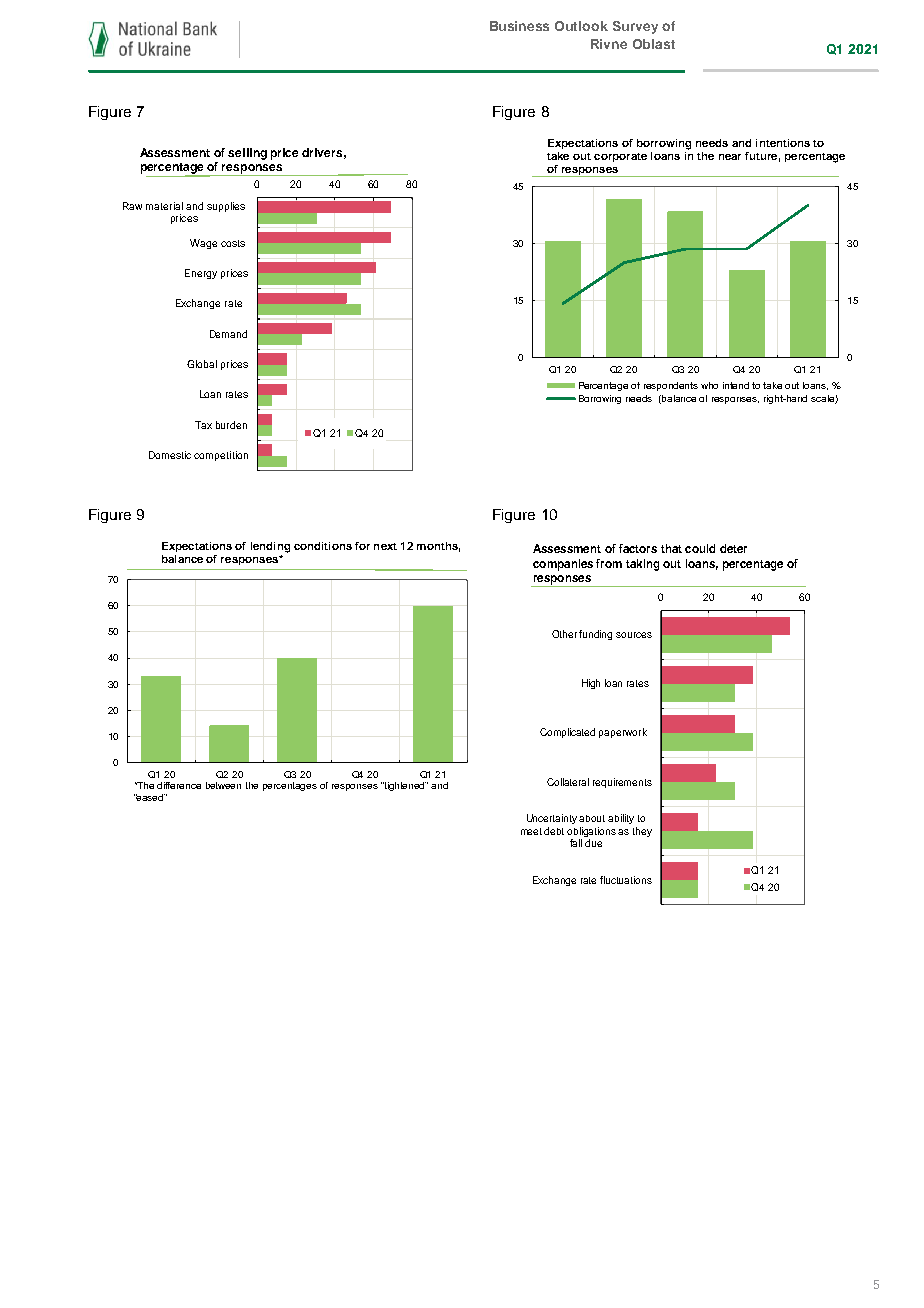  I want to click on next, so click(385, 546).
